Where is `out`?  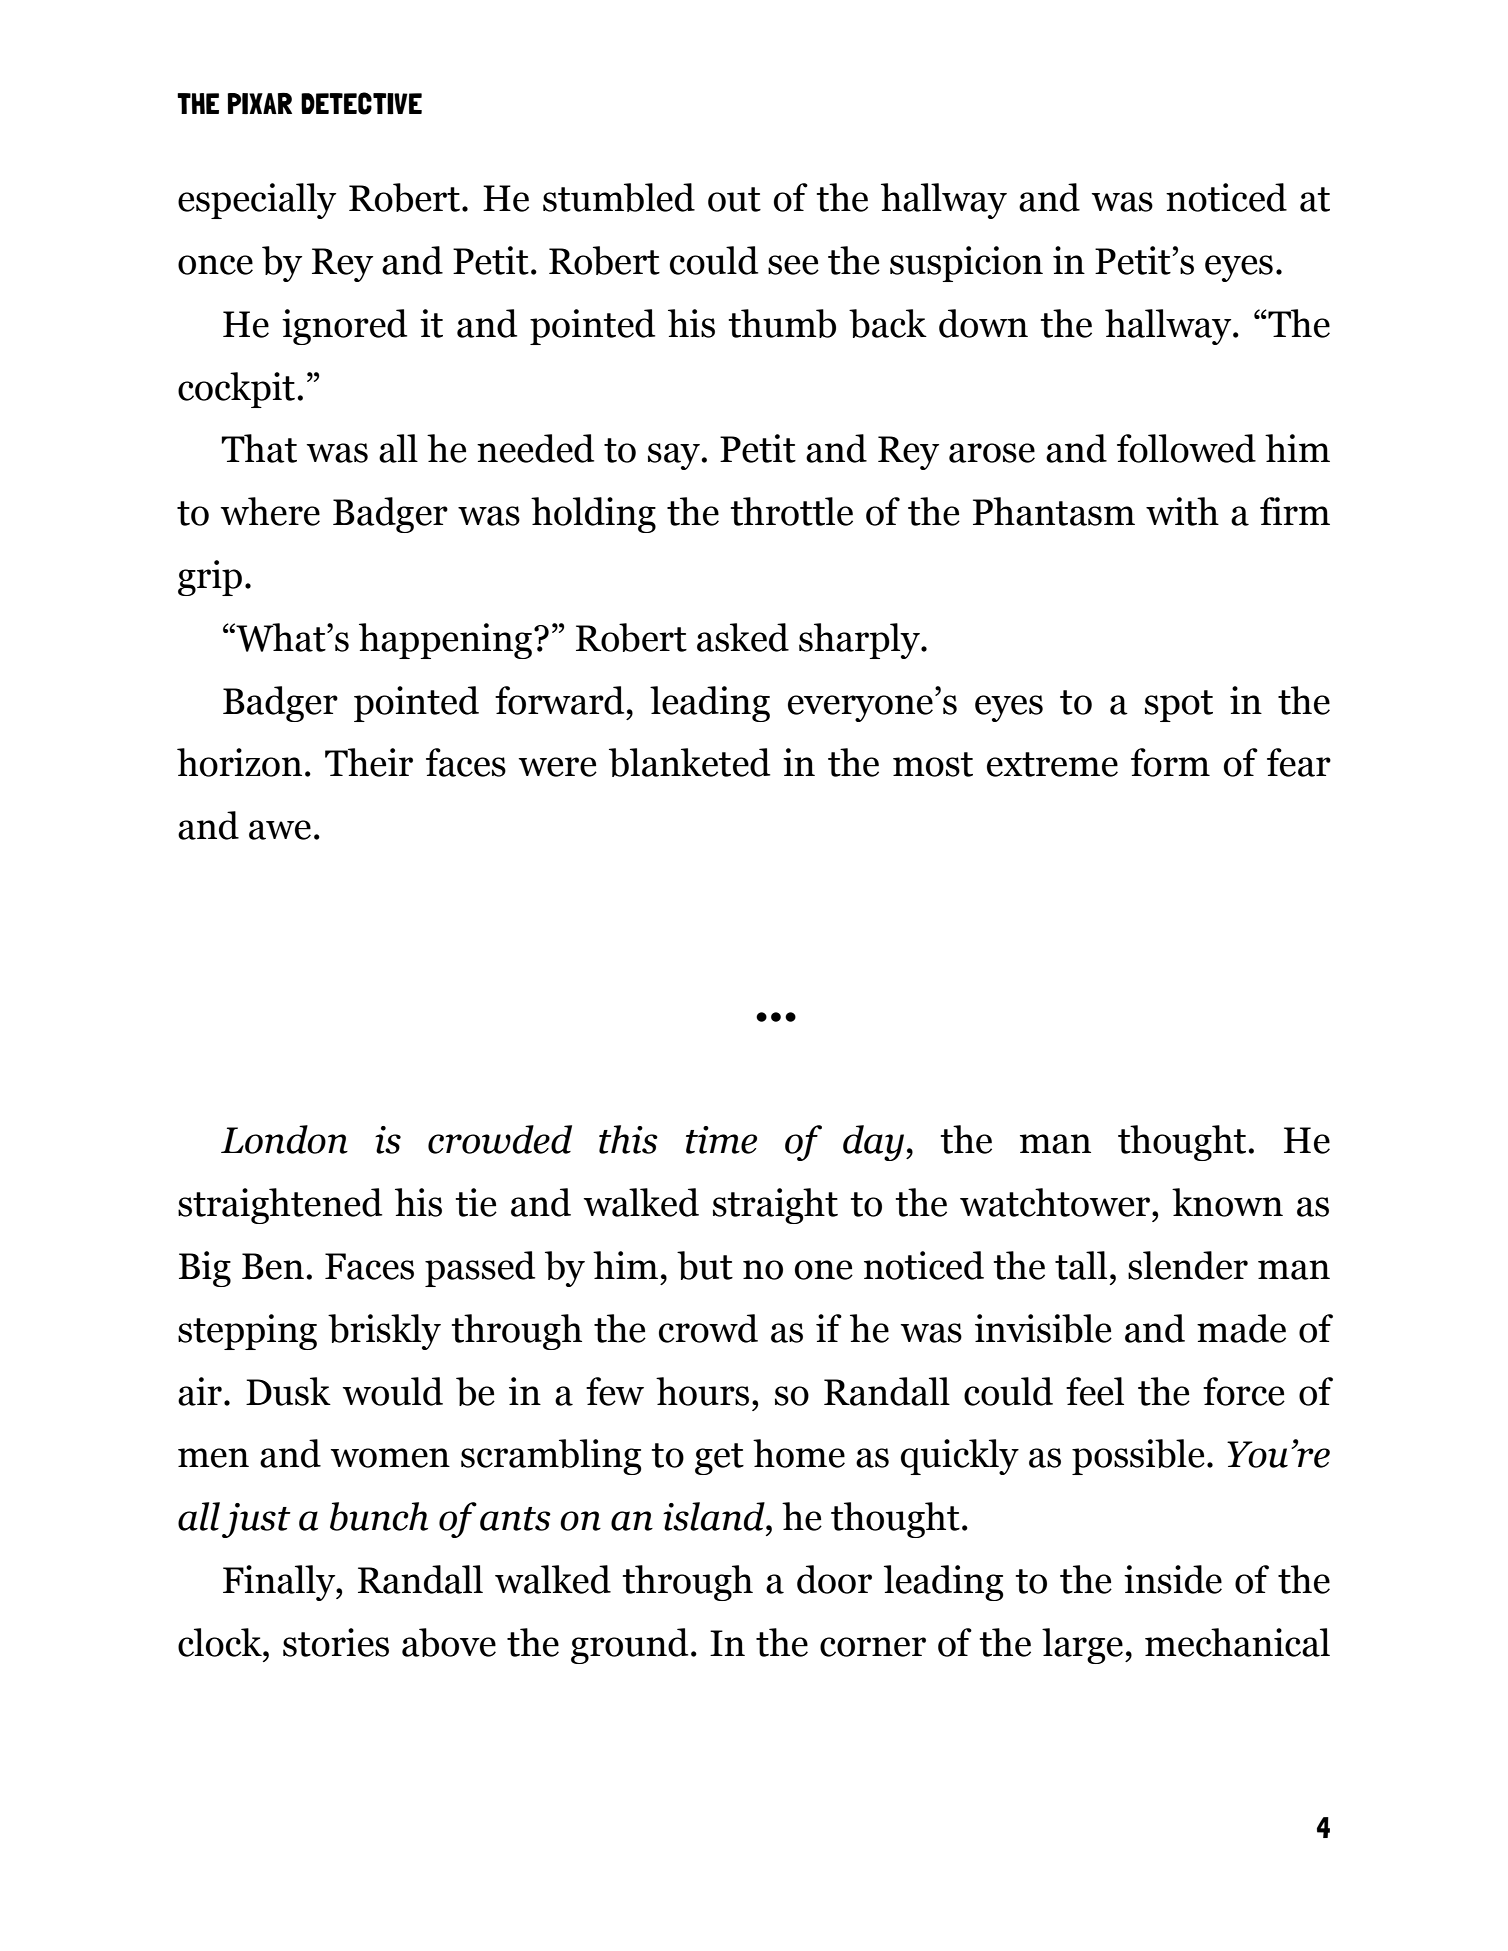
out is located at coordinates (734, 199).
